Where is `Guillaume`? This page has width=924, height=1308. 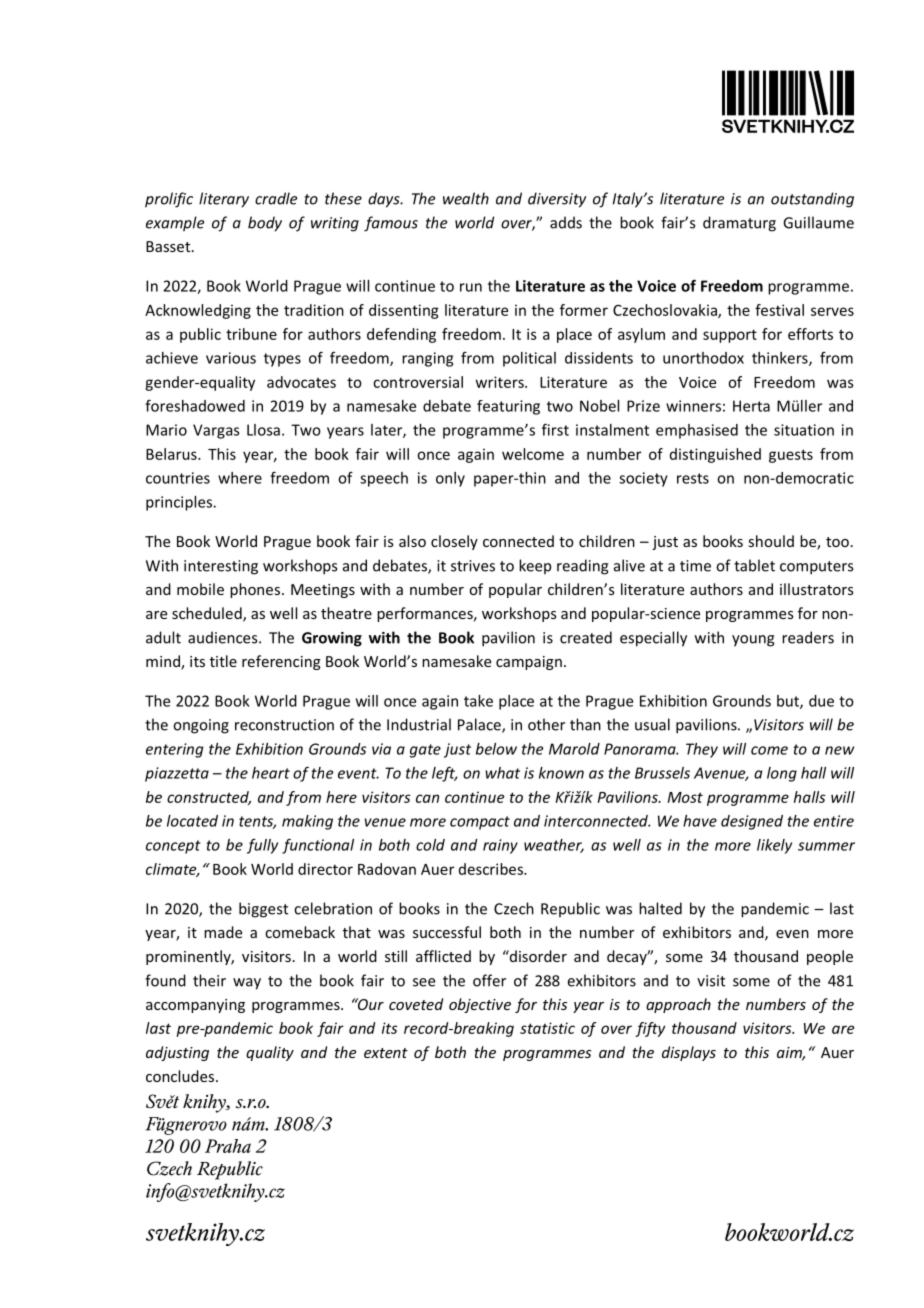
Guillaume is located at coordinates (818, 222).
